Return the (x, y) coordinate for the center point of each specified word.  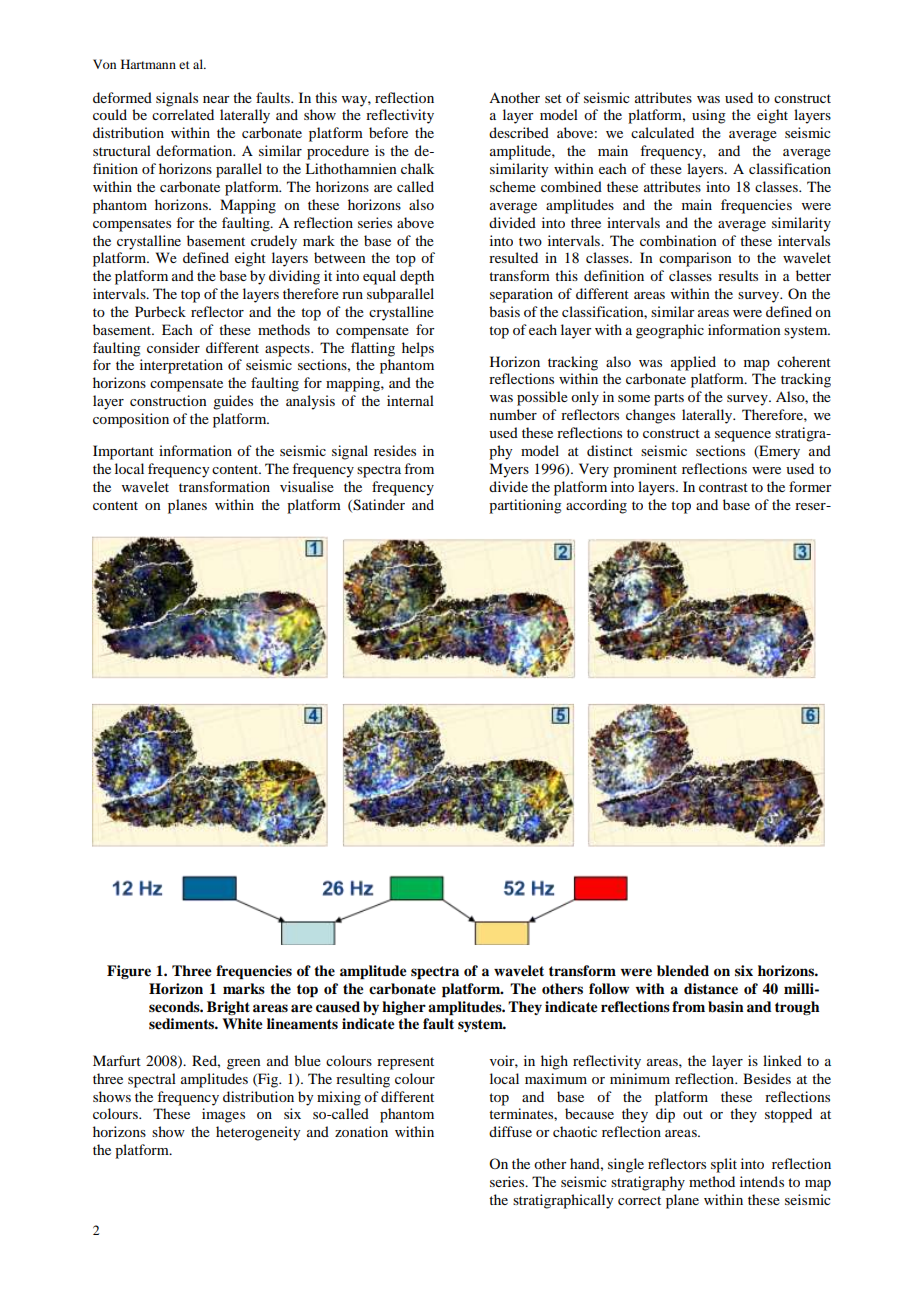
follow (609, 988)
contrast (723, 487)
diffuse (510, 1131)
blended (683, 970)
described (519, 132)
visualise (307, 486)
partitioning (525, 506)
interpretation (181, 366)
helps (418, 349)
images (223, 1115)
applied (693, 363)
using (709, 116)
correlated (183, 114)
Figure (129, 972)
